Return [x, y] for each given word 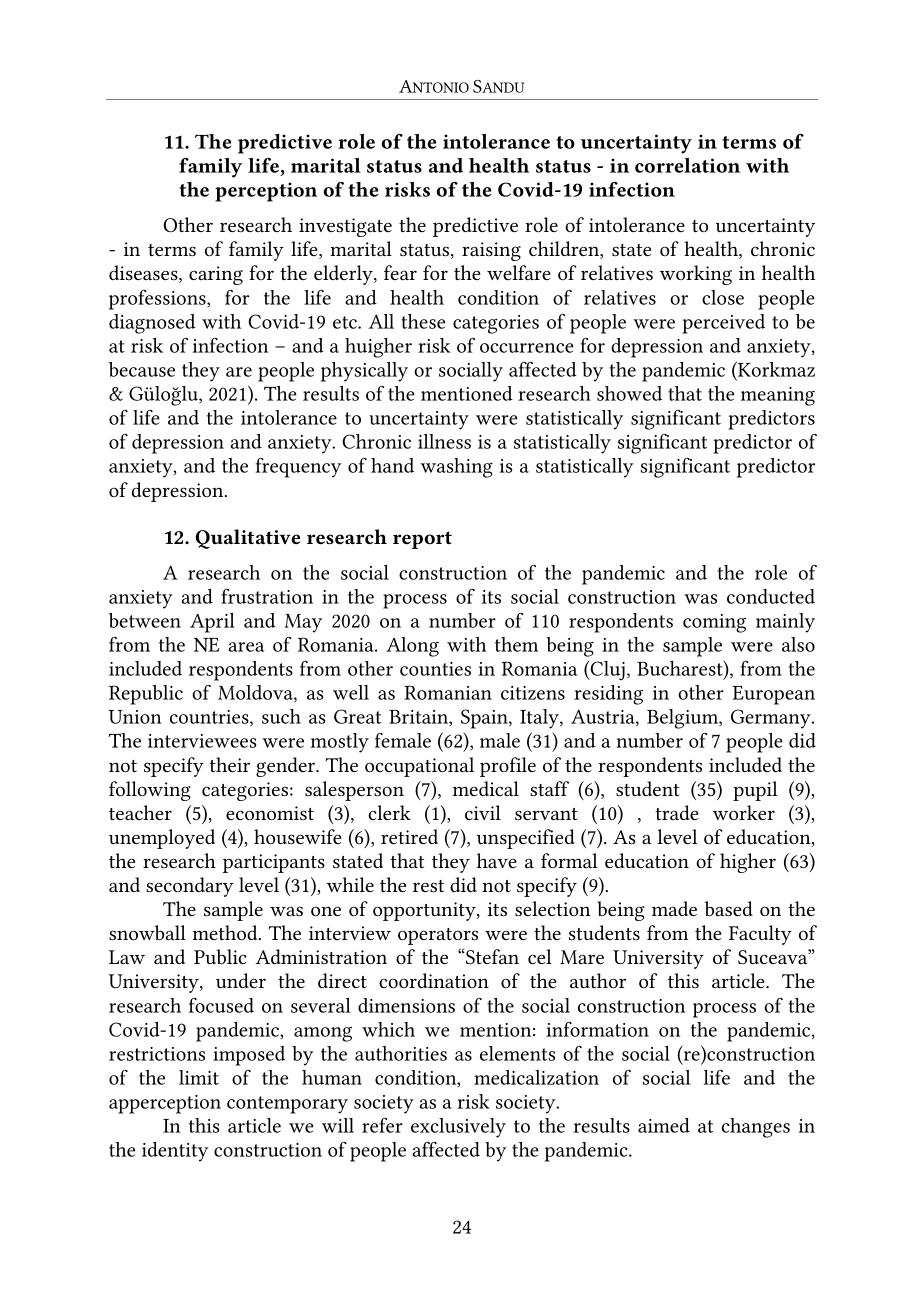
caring [216, 275]
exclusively [458, 1128]
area [246, 647]
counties [435, 669]
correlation [687, 165]
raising [491, 251]
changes [755, 1128]
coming [714, 623]
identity [175, 1152]
